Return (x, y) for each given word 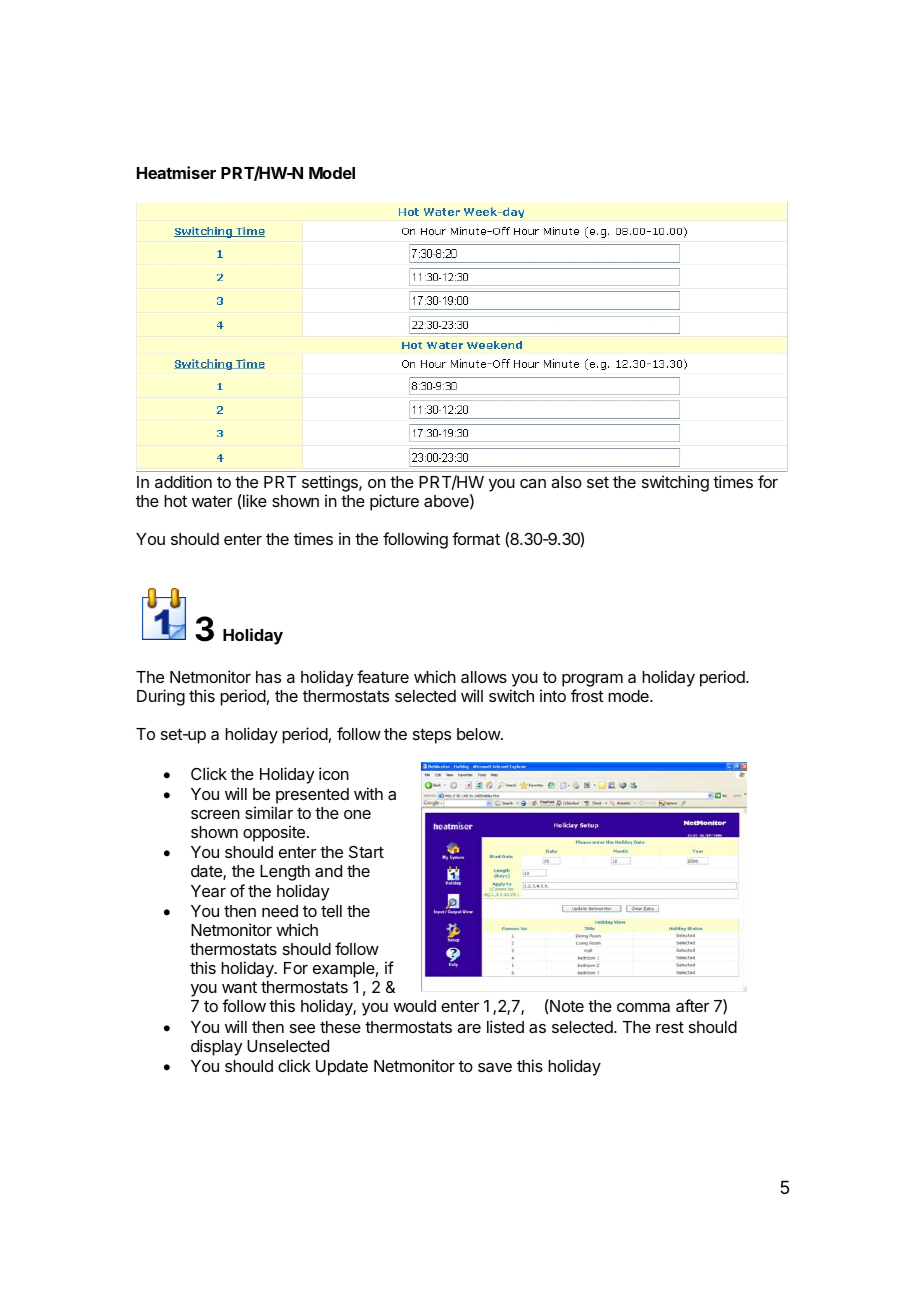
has (268, 677)
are (469, 1028)
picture (394, 502)
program (592, 682)
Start (366, 851)
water (212, 501)
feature (383, 676)
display (216, 1047)
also (566, 482)
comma (643, 1007)
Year (208, 891)
